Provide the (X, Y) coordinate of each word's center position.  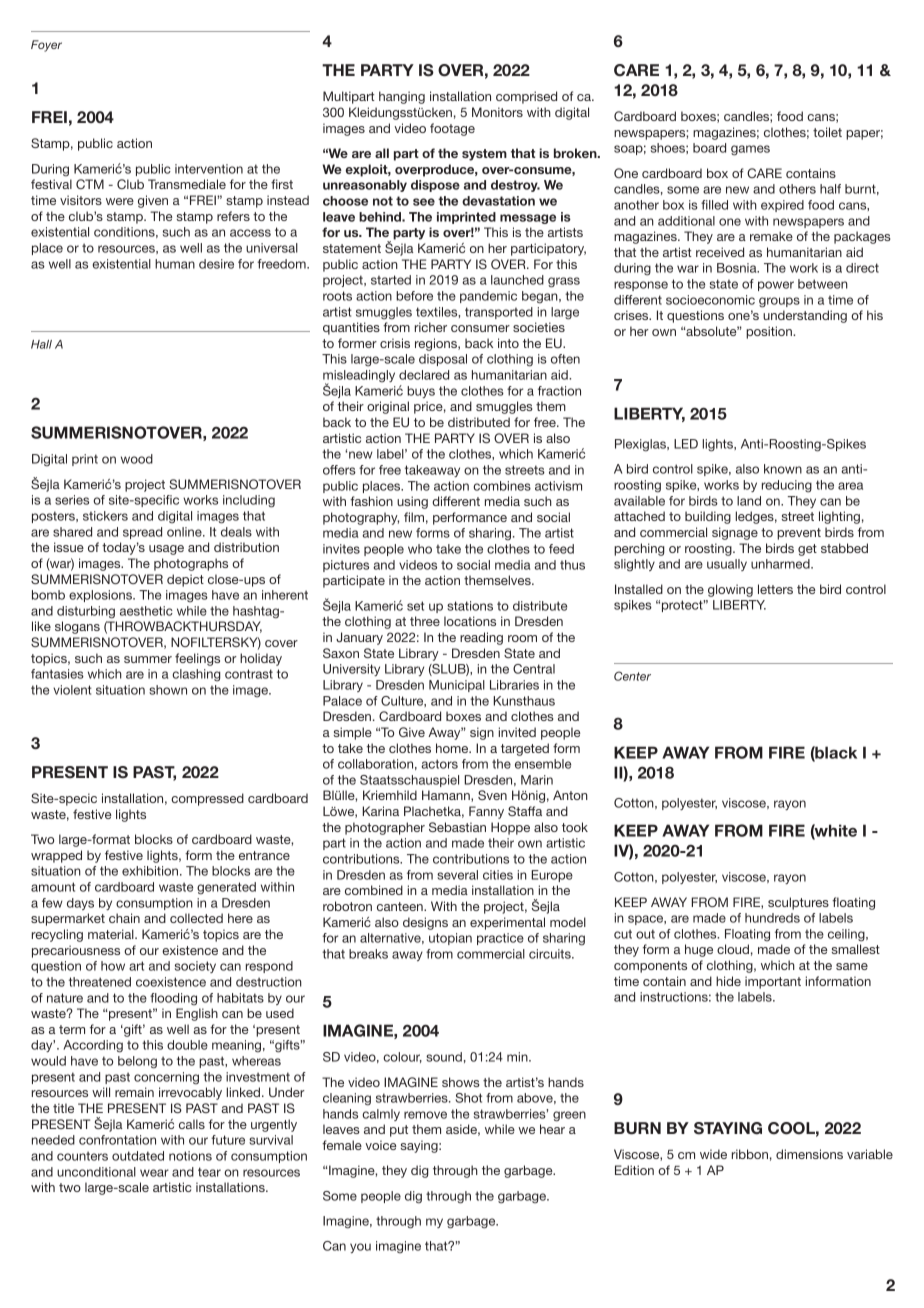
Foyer (46, 46)
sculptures (798, 903)
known (783, 469)
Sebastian (457, 827)
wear (154, 1173)
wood (137, 459)
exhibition (151, 871)
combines (502, 486)
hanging (402, 97)
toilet (827, 132)
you (360, 1248)
